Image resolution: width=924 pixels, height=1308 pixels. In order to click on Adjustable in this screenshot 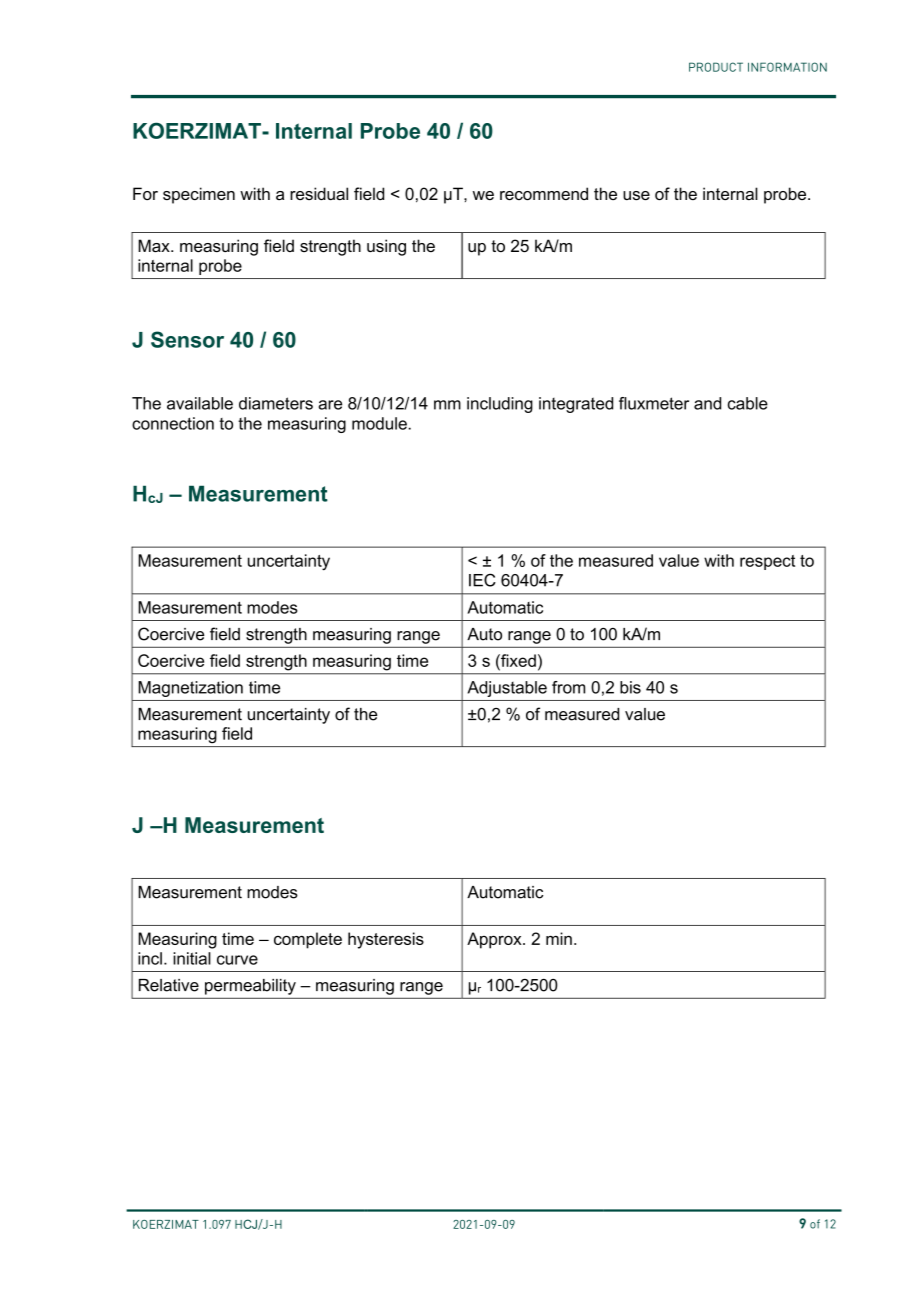, I will do `click(507, 689)`.
